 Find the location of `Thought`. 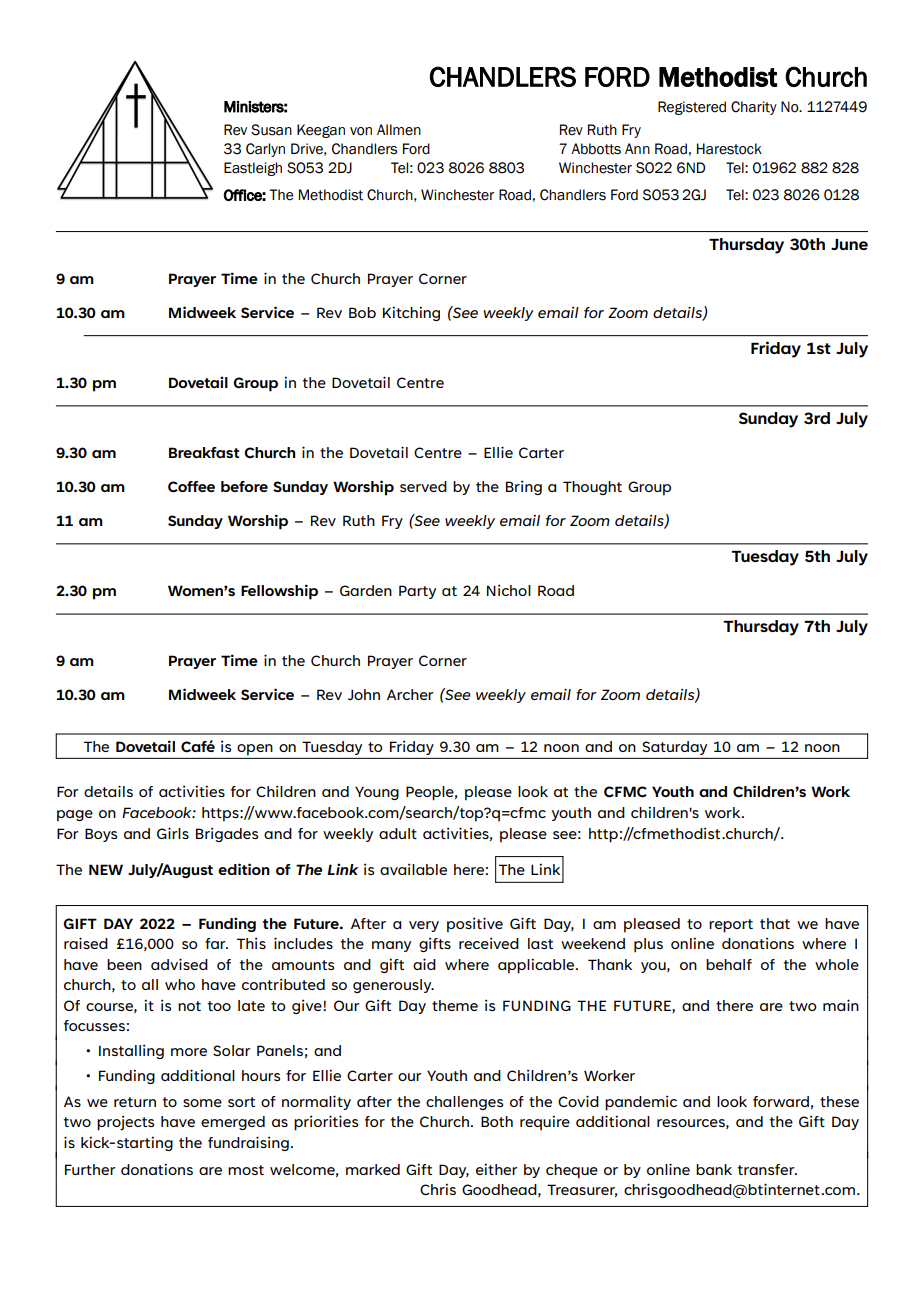

Thought is located at coordinates (592, 488).
